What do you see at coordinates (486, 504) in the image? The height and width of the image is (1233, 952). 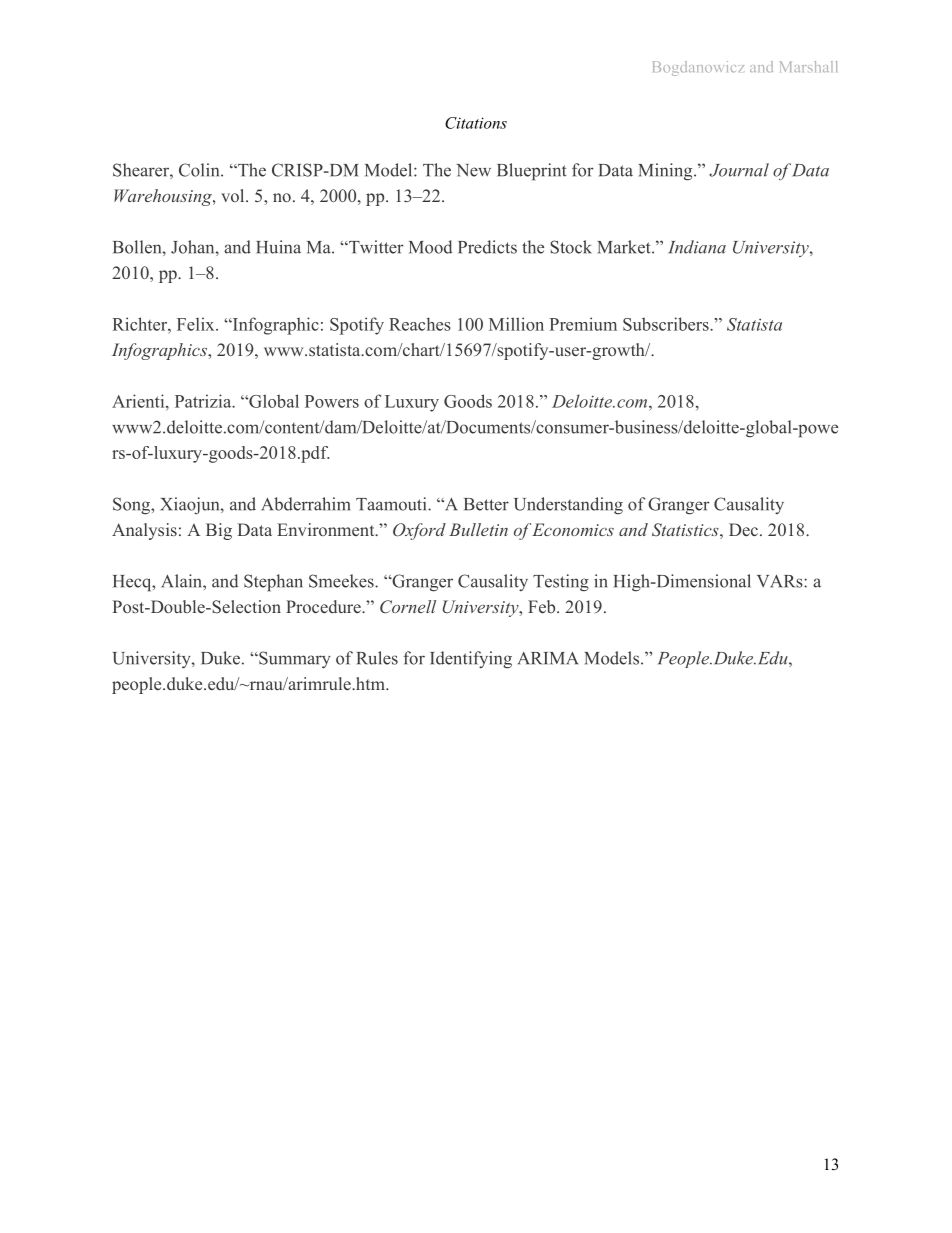 I see `Better` at bounding box center [486, 504].
